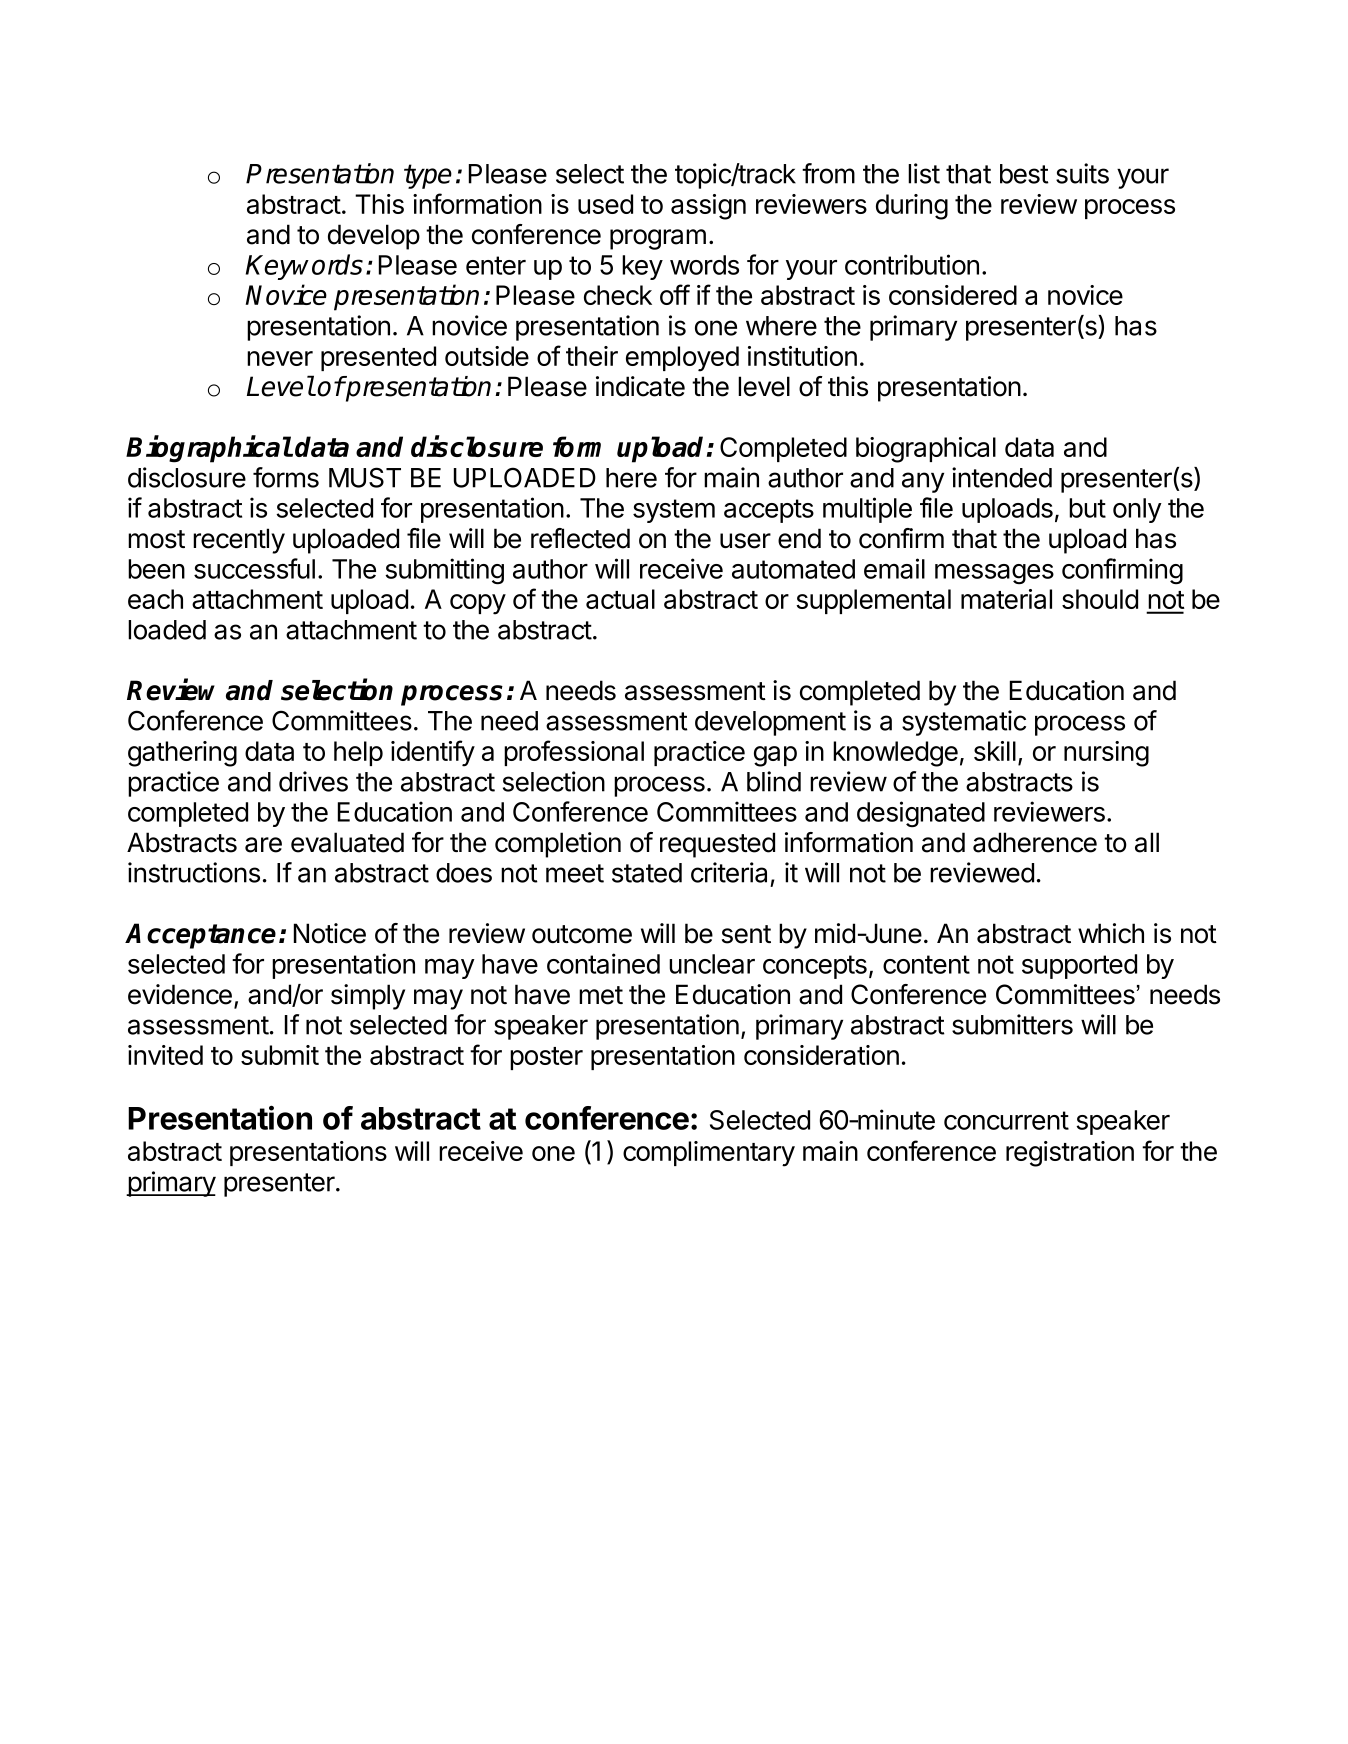  What do you see at coordinates (194, 872) in the document?
I see `instructions` at bounding box center [194, 872].
